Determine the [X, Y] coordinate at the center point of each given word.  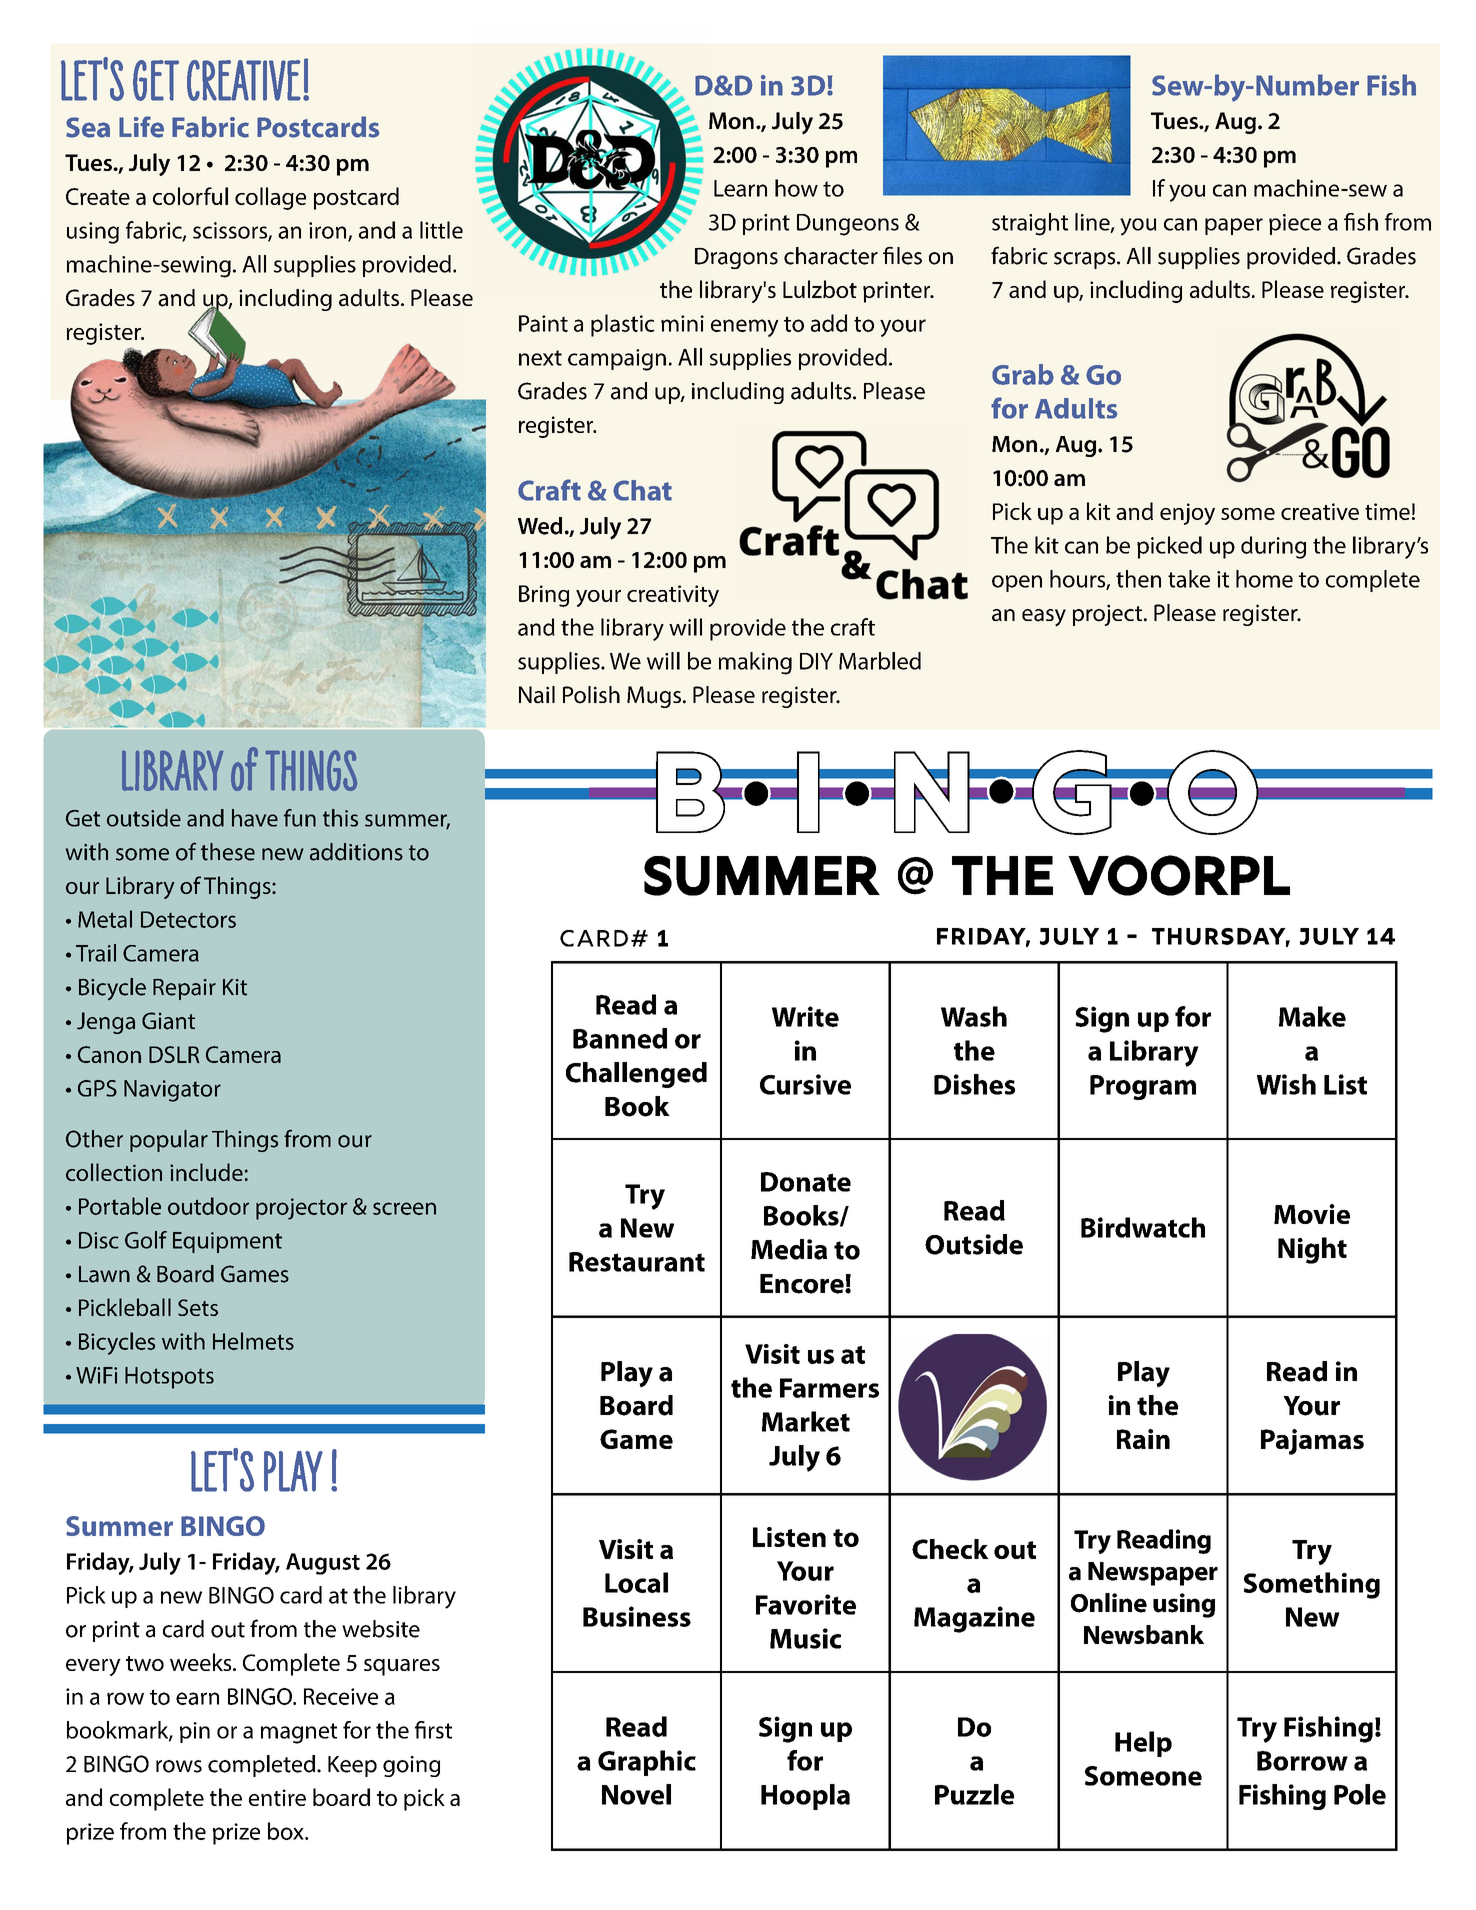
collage [270, 198]
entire [277, 1797]
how [796, 188]
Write [805, 1016]
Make [1312, 1016]
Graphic [647, 1763]
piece [1295, 224]
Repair [184, 989]
